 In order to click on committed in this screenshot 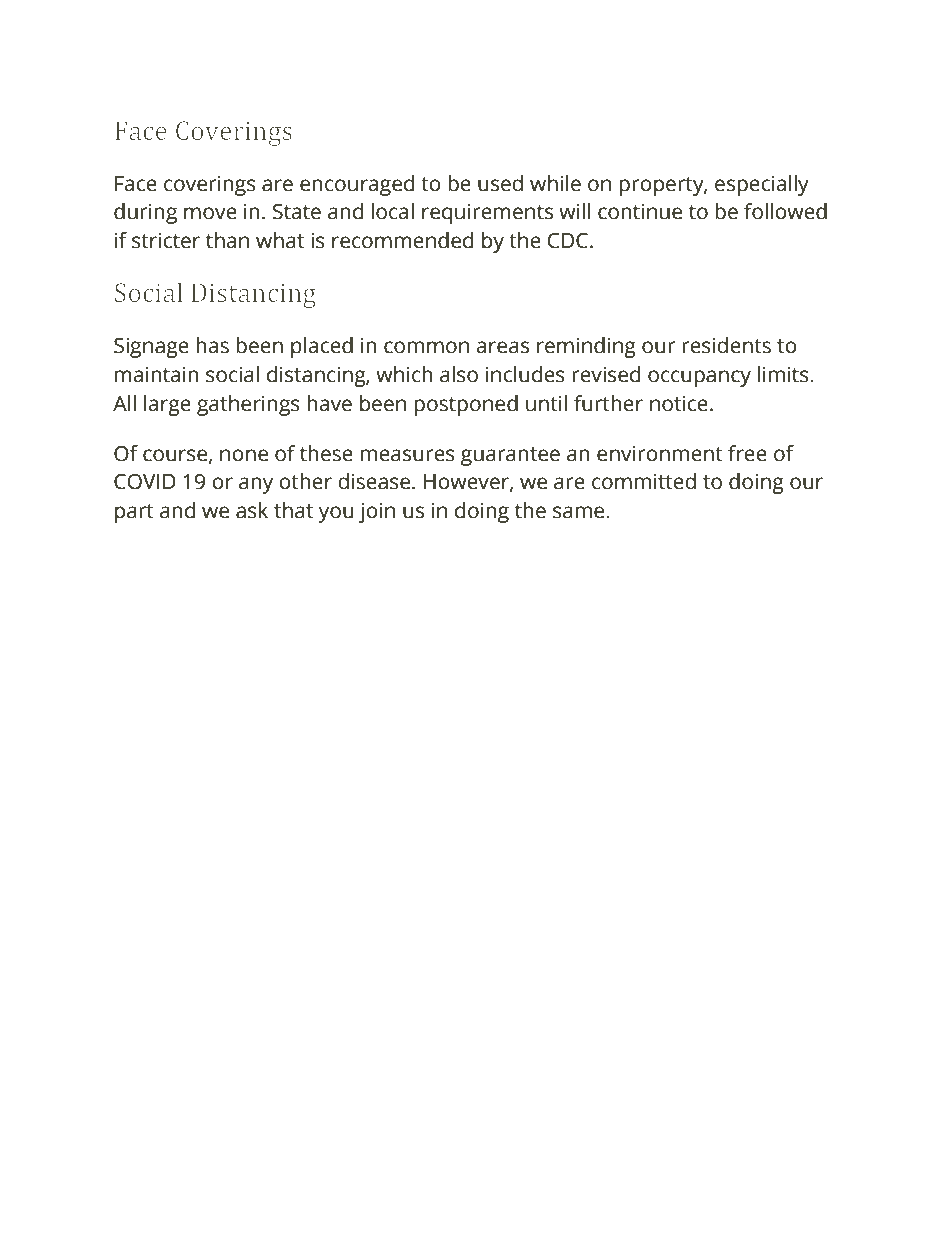, I will do `click(644, 481)`.
